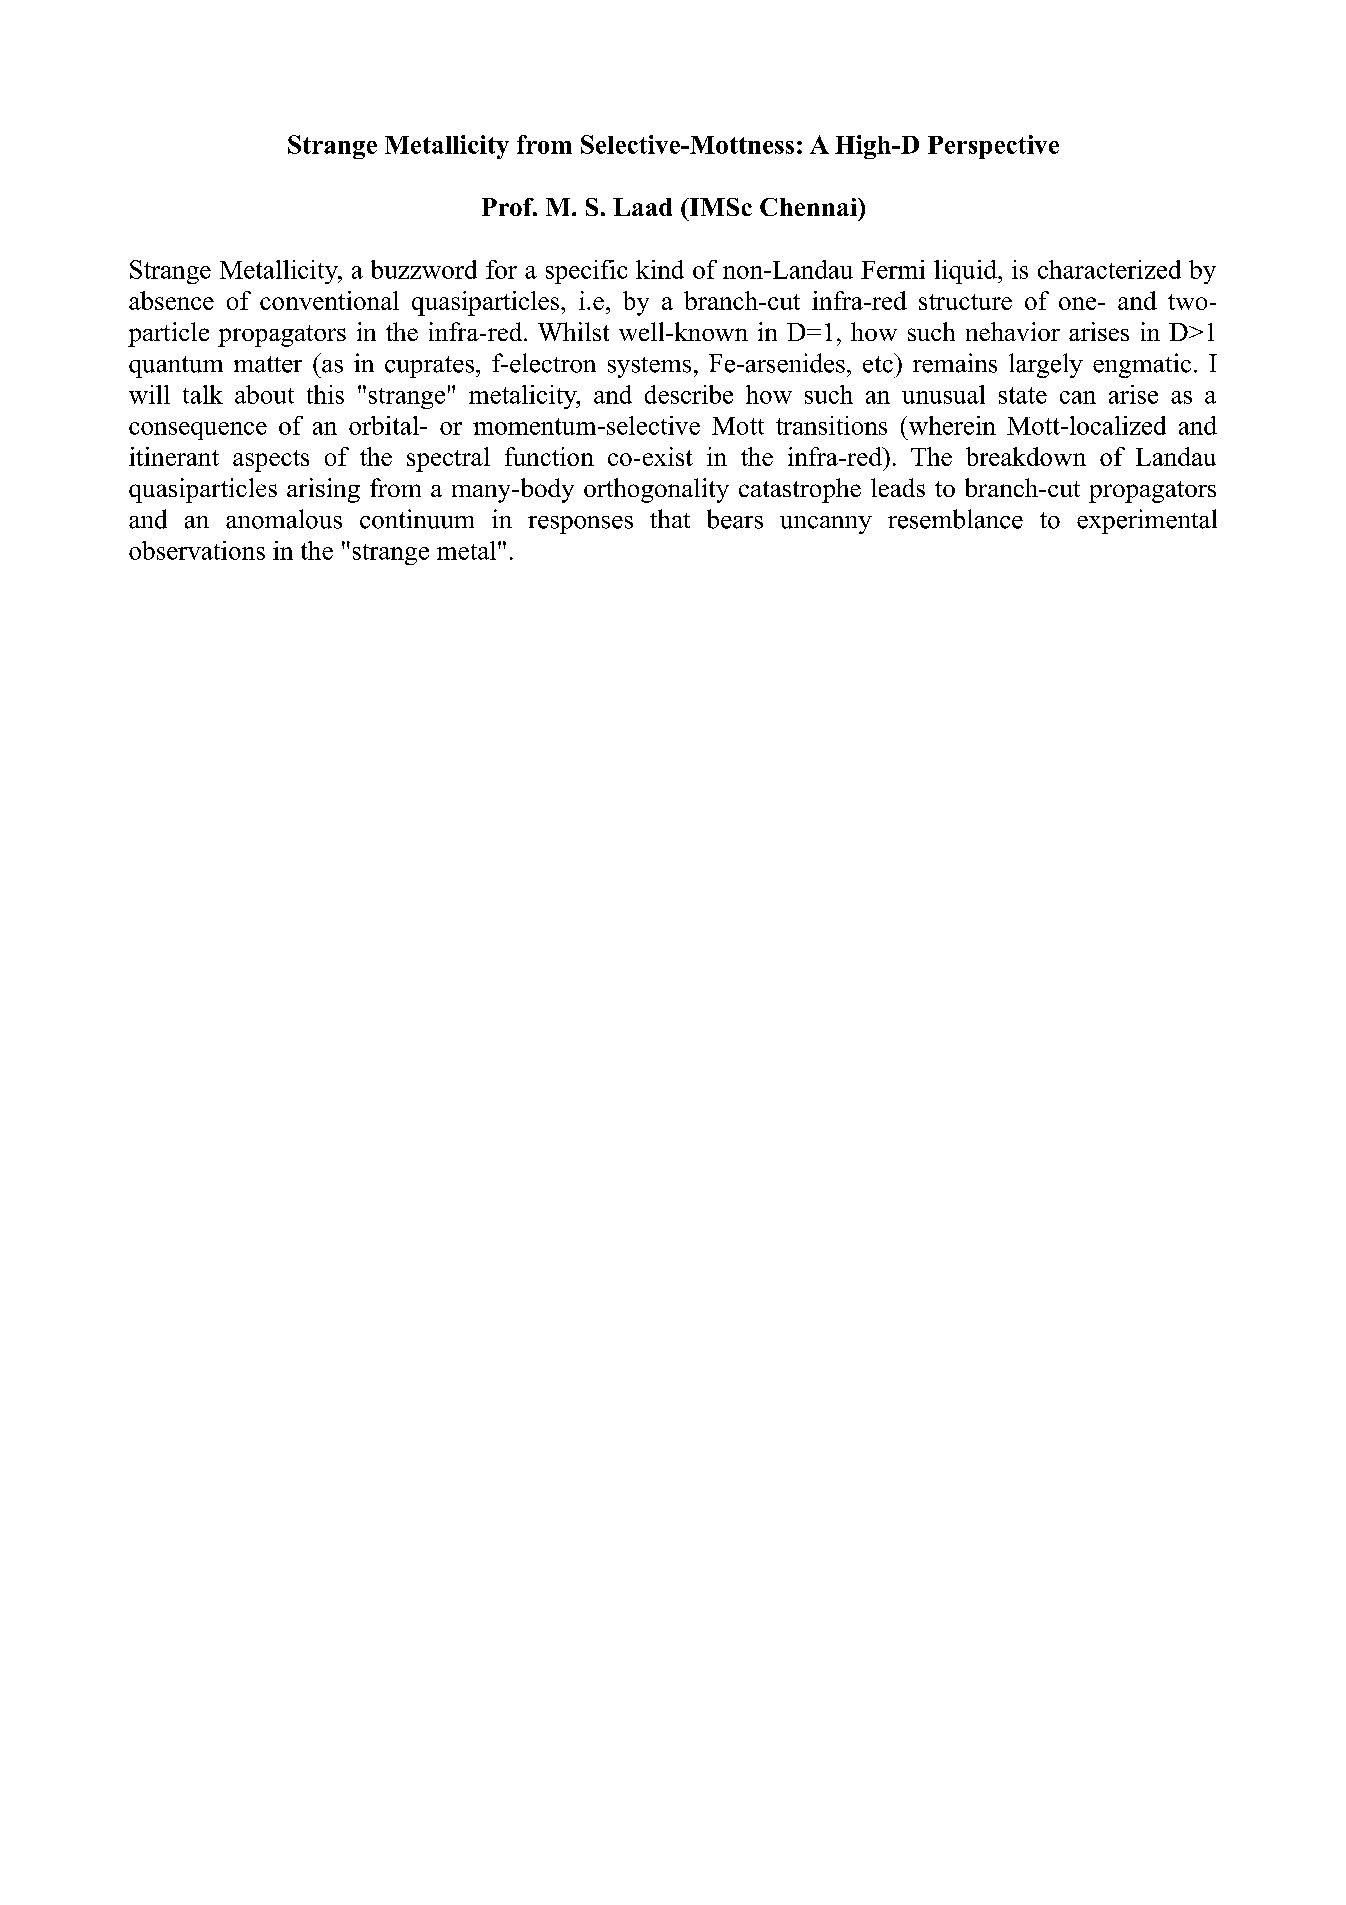 Image resolution: width=1346 pixels, height=1905 pixels. Describe the element at coordinates (993, 147) in the document. I see `Perspective` at that location.
